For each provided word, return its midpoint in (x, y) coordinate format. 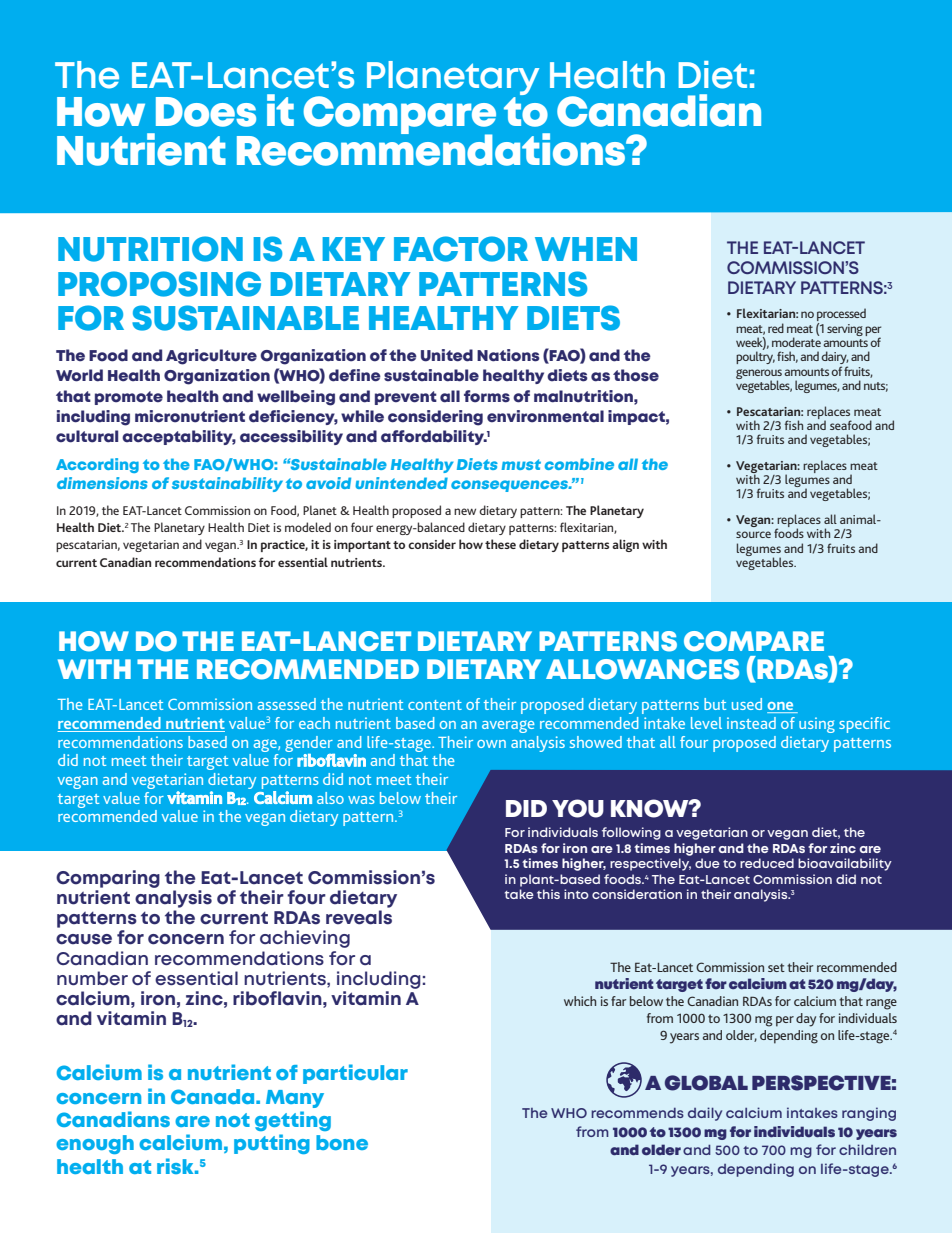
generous (759, 375)
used (747, 704)
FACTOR (461, 249)
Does (206, 112)
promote (129, 398)
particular (355, 1074)
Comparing (108, 879)
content (435, 705)
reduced (767, 863)
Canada (214, 1096)
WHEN (586, 249)
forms (487, 396)
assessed (287, 704)
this (548, 894)
